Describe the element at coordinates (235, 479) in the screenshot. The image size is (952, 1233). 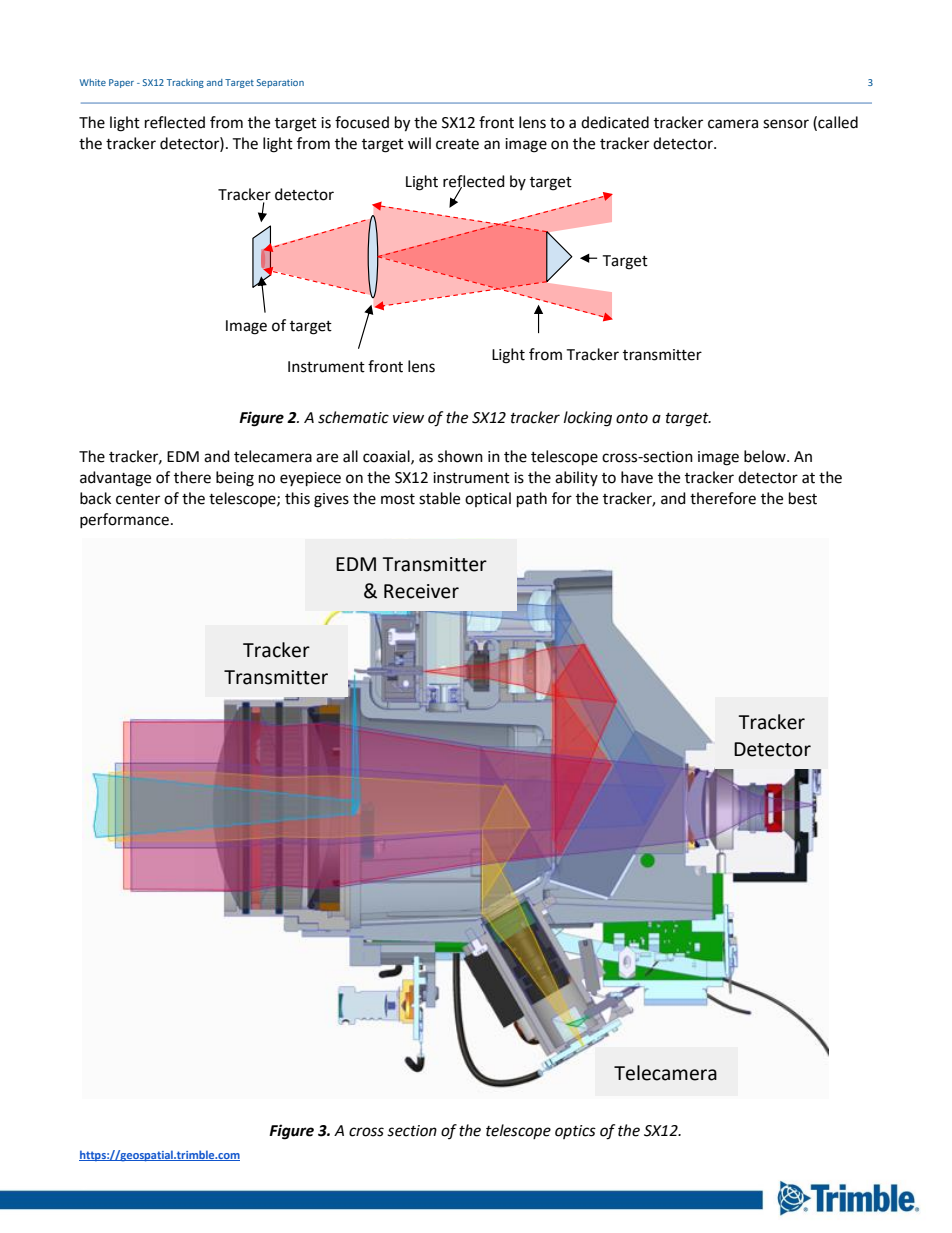
I see `being` at that location.
